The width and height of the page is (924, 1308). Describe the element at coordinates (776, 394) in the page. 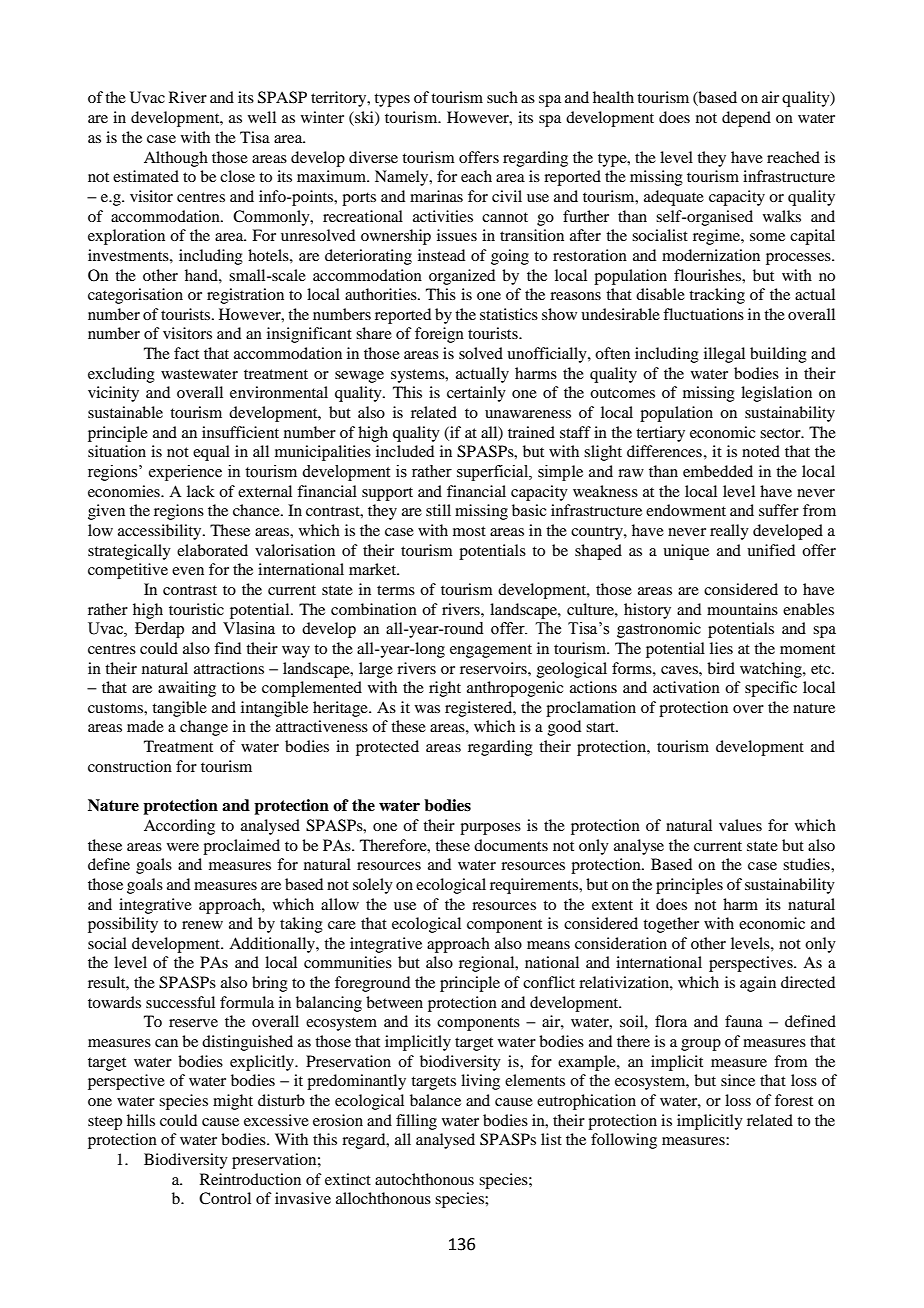

I see `legislation` at that location.
